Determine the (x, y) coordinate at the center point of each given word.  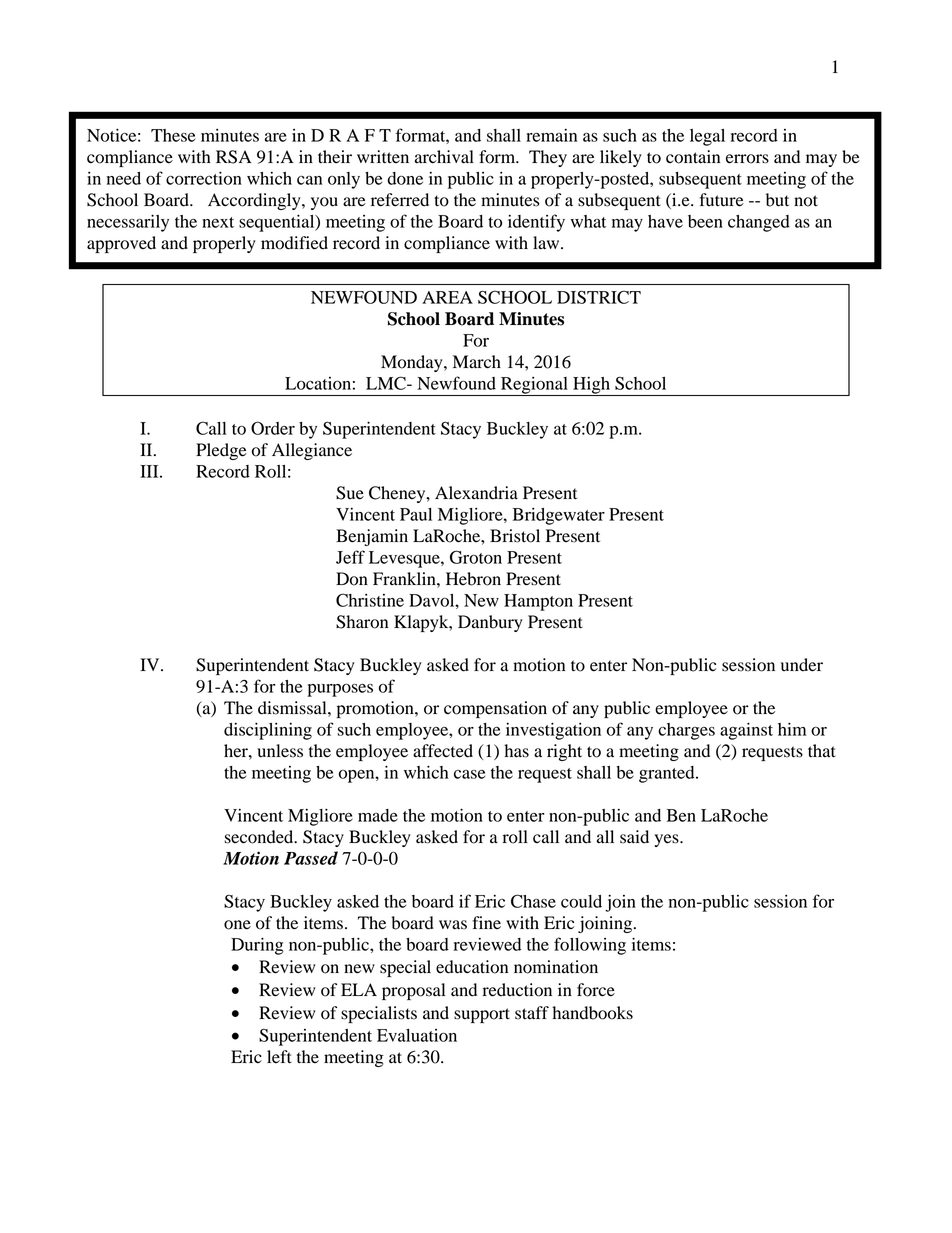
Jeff (350, 557)
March (477, 362)
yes (667, 840)
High (591, 386)
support (482, 1015)
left (279, 1057)
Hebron (473, 579)
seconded (260, 837)
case (469, 774)
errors (747, 159)
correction (204, 178)
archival (444, 157)
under (802, 665)
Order (273, 428)
